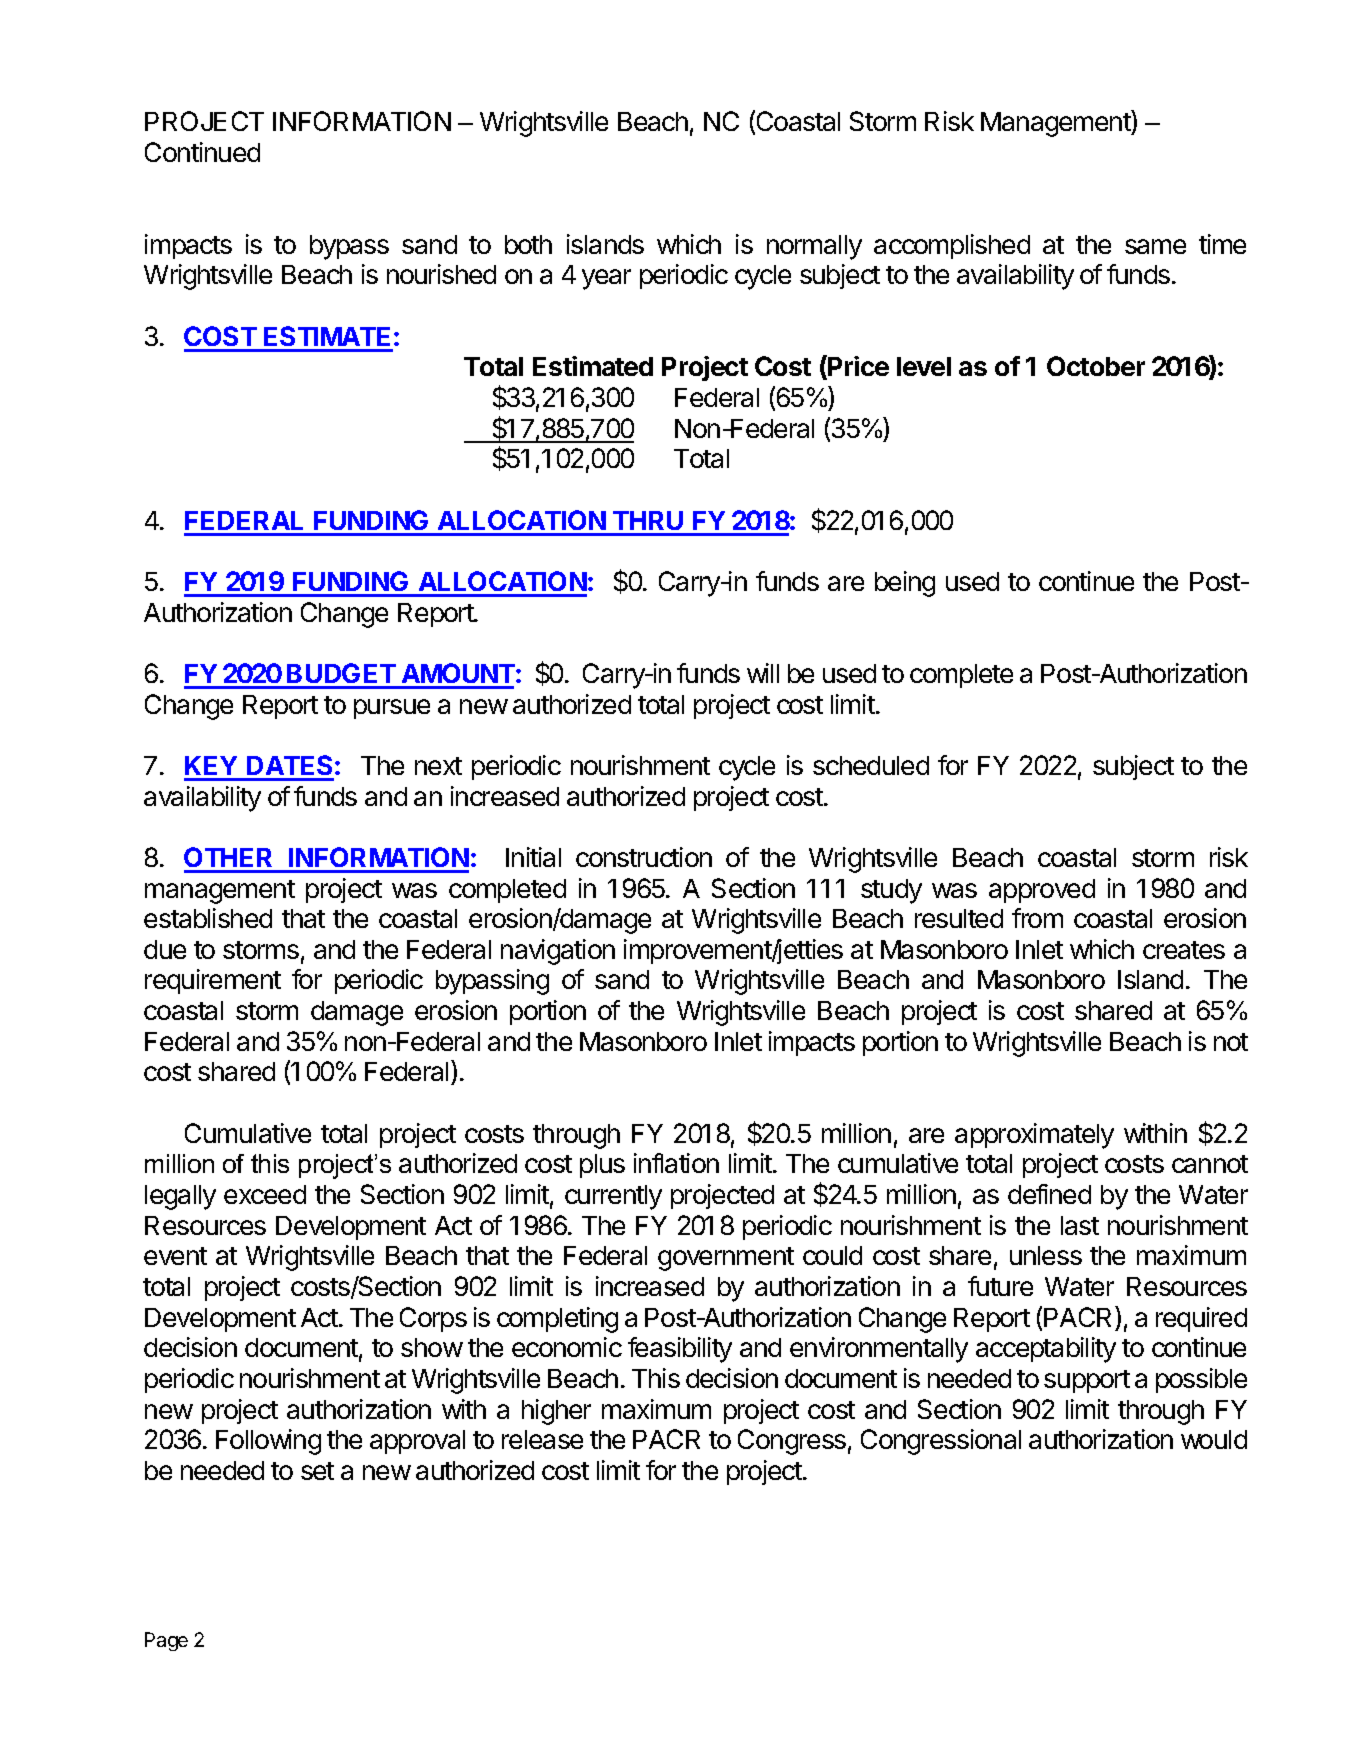 This screenshot has height=1759, width=1359. What do you see at coordinates (1214, 1439) in the screenshot?
I see `would` at bounding box center [1214, 1439].
